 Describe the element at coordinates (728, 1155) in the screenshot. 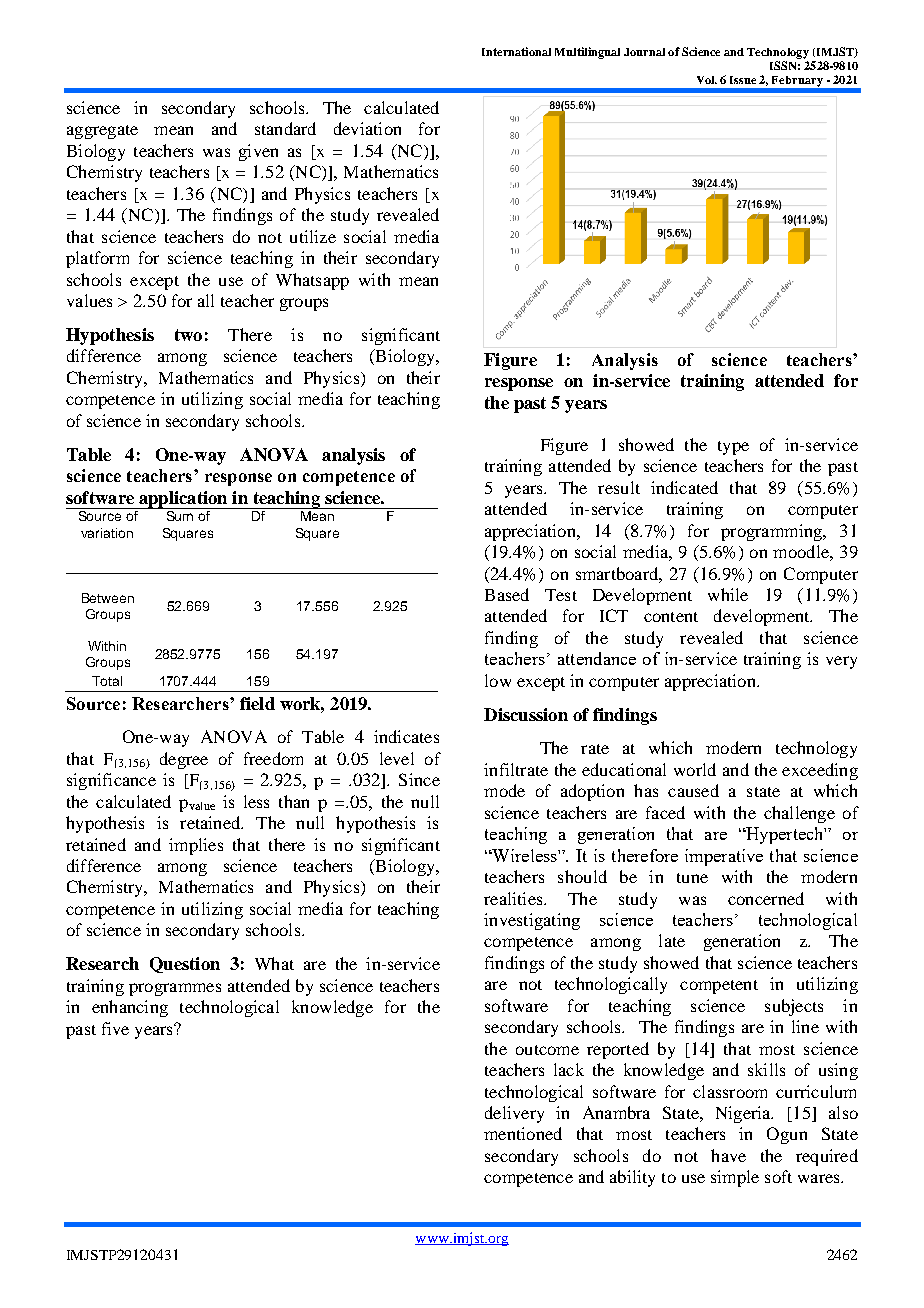

I see `have` at that location.
